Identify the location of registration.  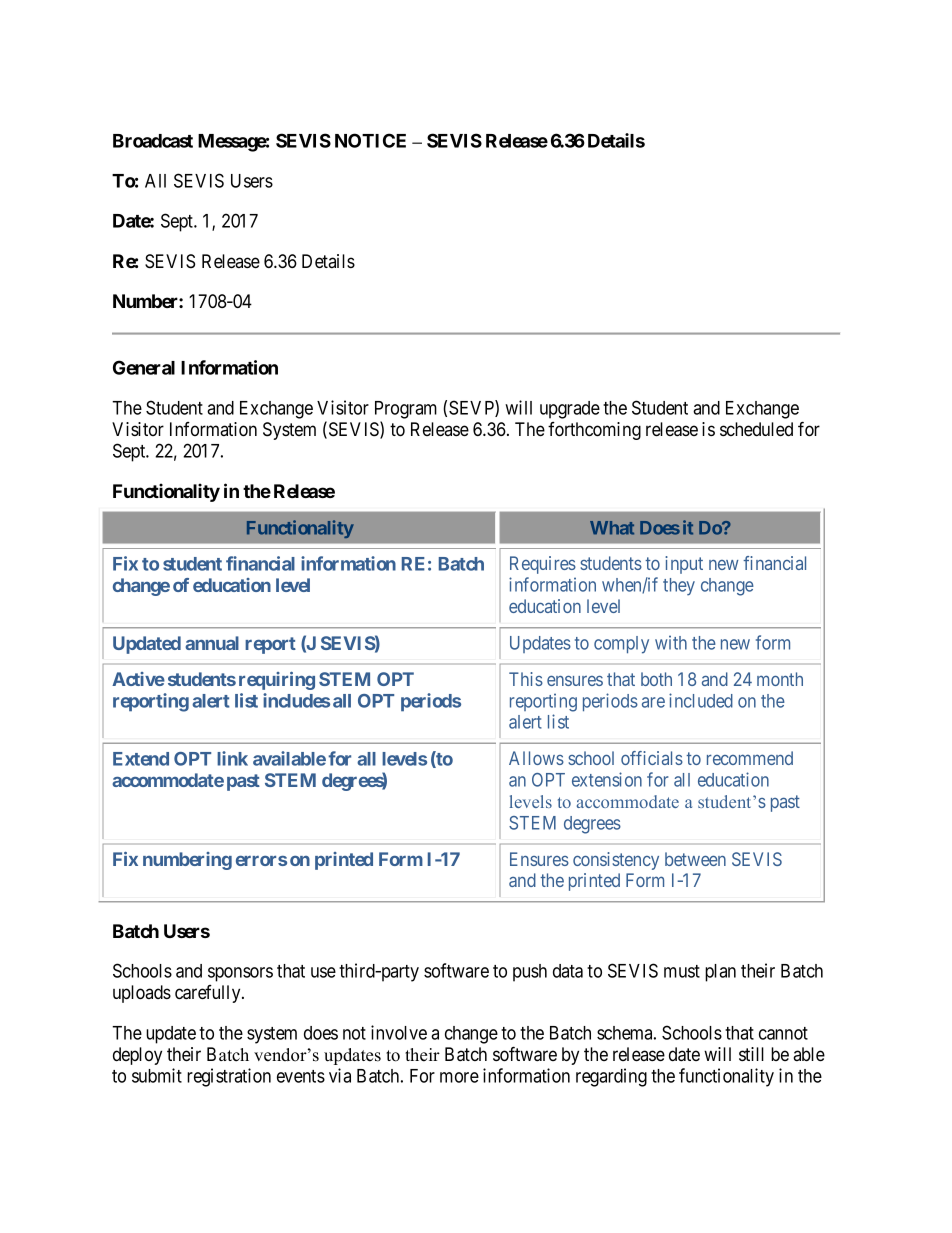
(229, 1077).
